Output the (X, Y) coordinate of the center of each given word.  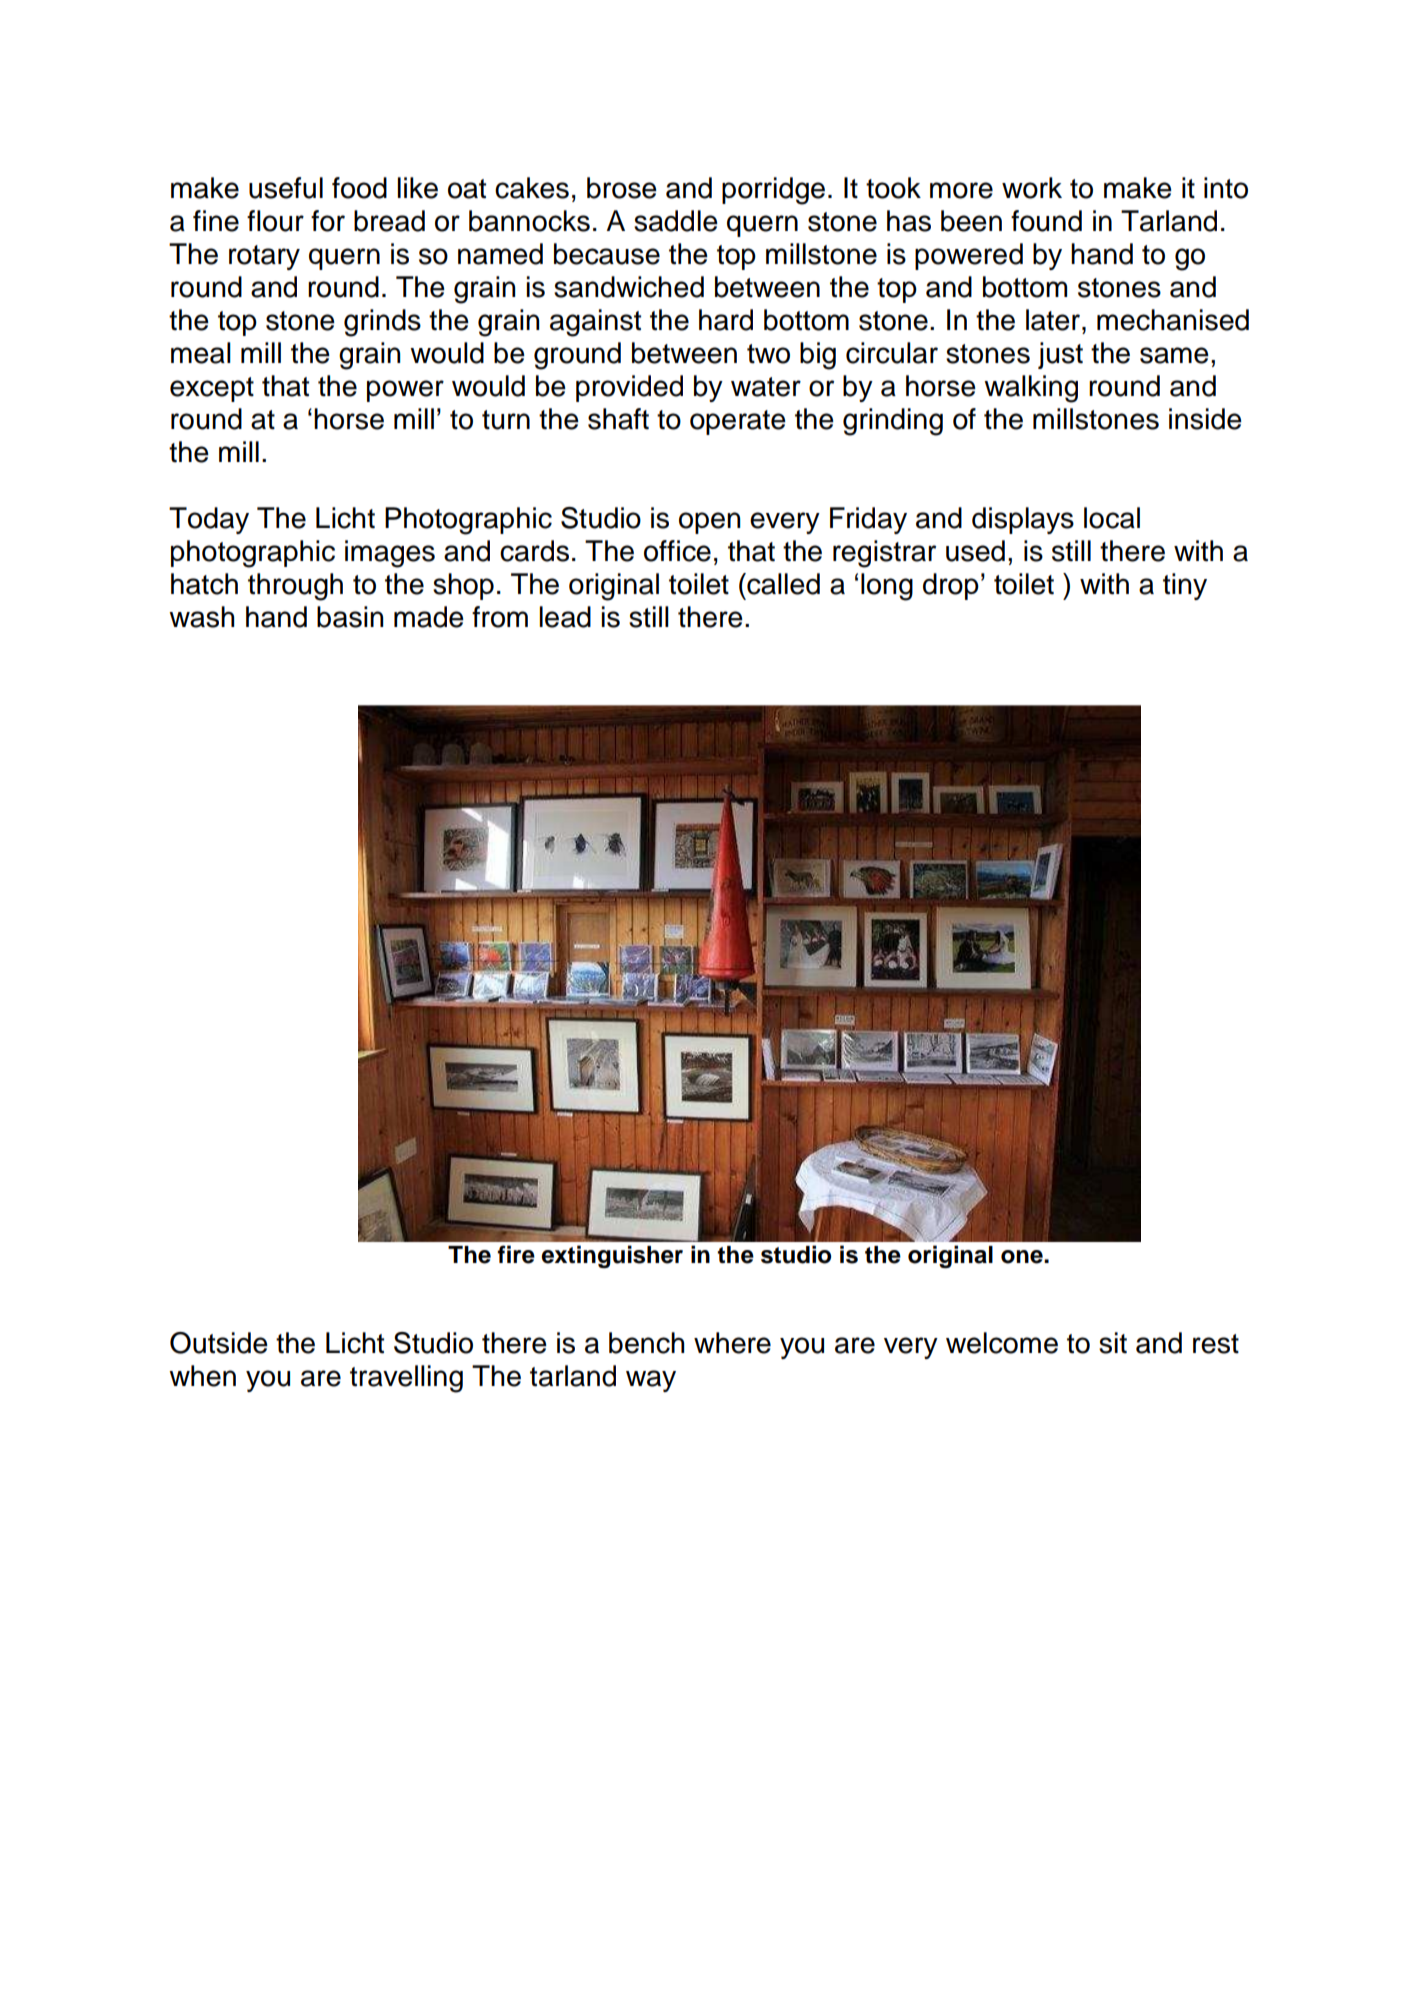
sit (1113, 1343)
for (328, 221)
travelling (406, 1379)
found (1046, 221)
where (732, 1343)
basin (350, 617)
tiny (1185, 586)
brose (622, 188)
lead (565, 617)
